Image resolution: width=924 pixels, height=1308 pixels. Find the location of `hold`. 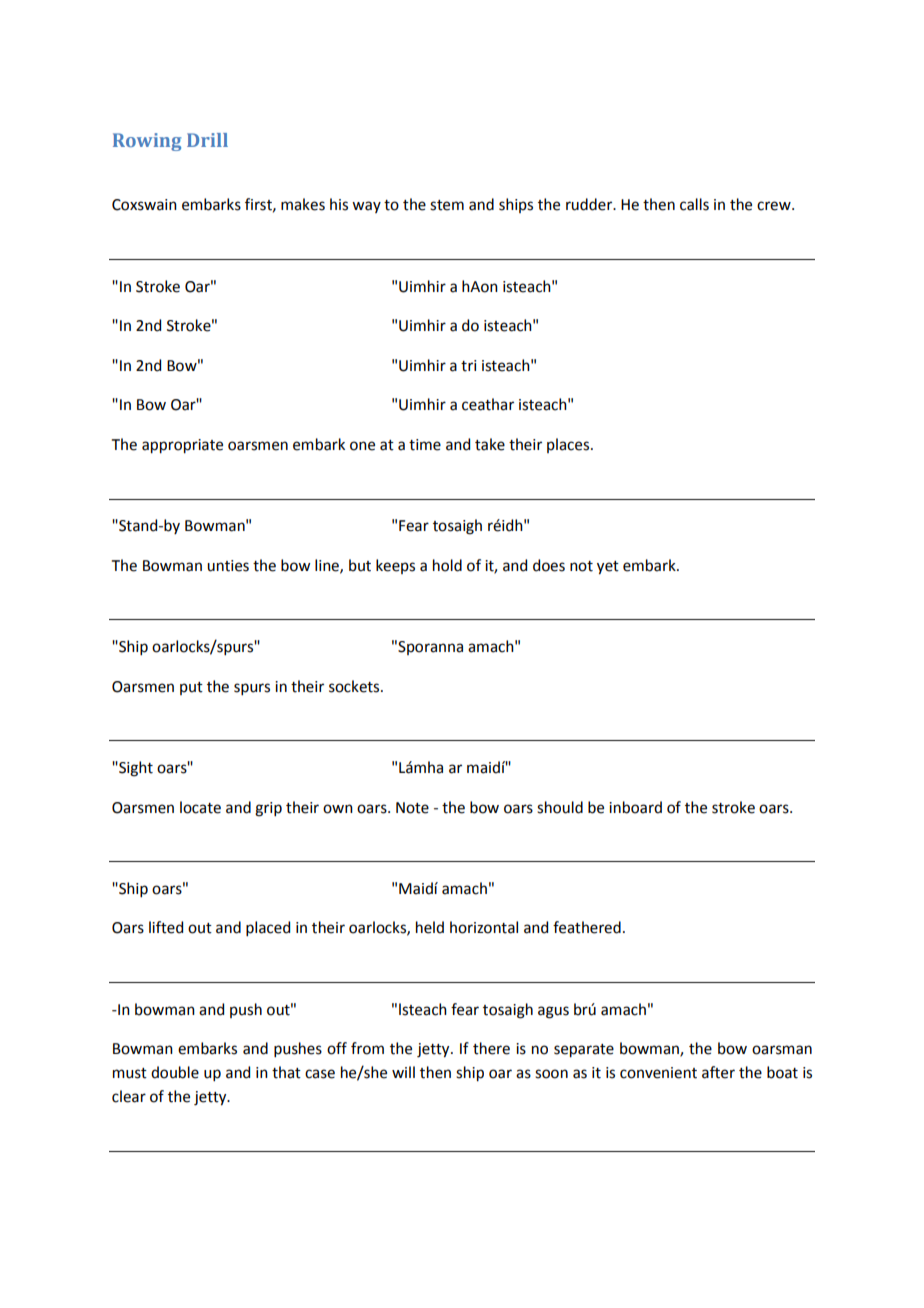

hold is located at coordinates (447, 565).
